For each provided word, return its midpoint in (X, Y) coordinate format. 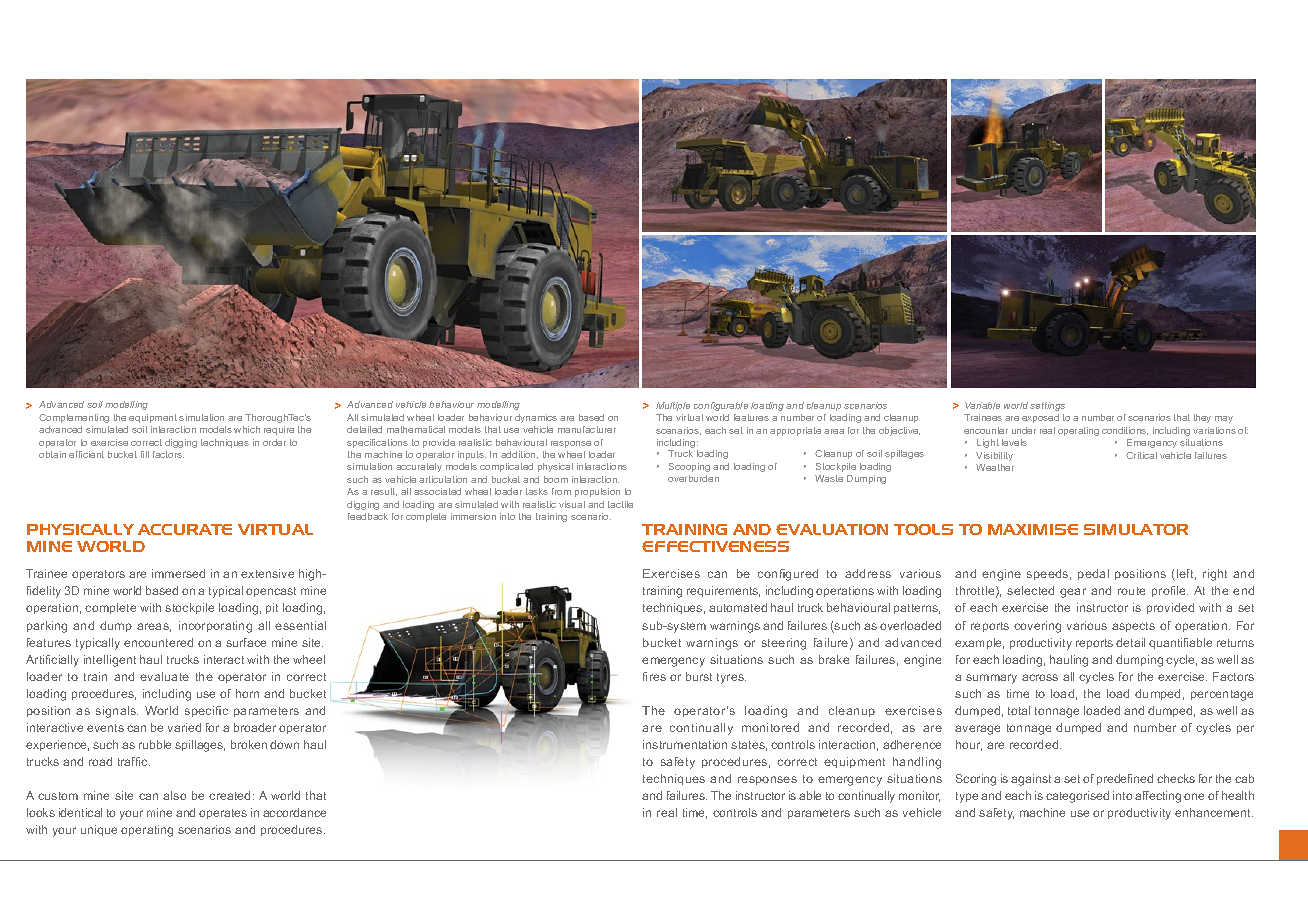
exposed (1040, 418)
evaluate (164, 676)
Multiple (673, 406)
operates (223, 814)
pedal (1093, 574)
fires (654, 676)
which (247, 429)
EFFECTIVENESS (715, 546)
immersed (178, 573)
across (1040, 677)
